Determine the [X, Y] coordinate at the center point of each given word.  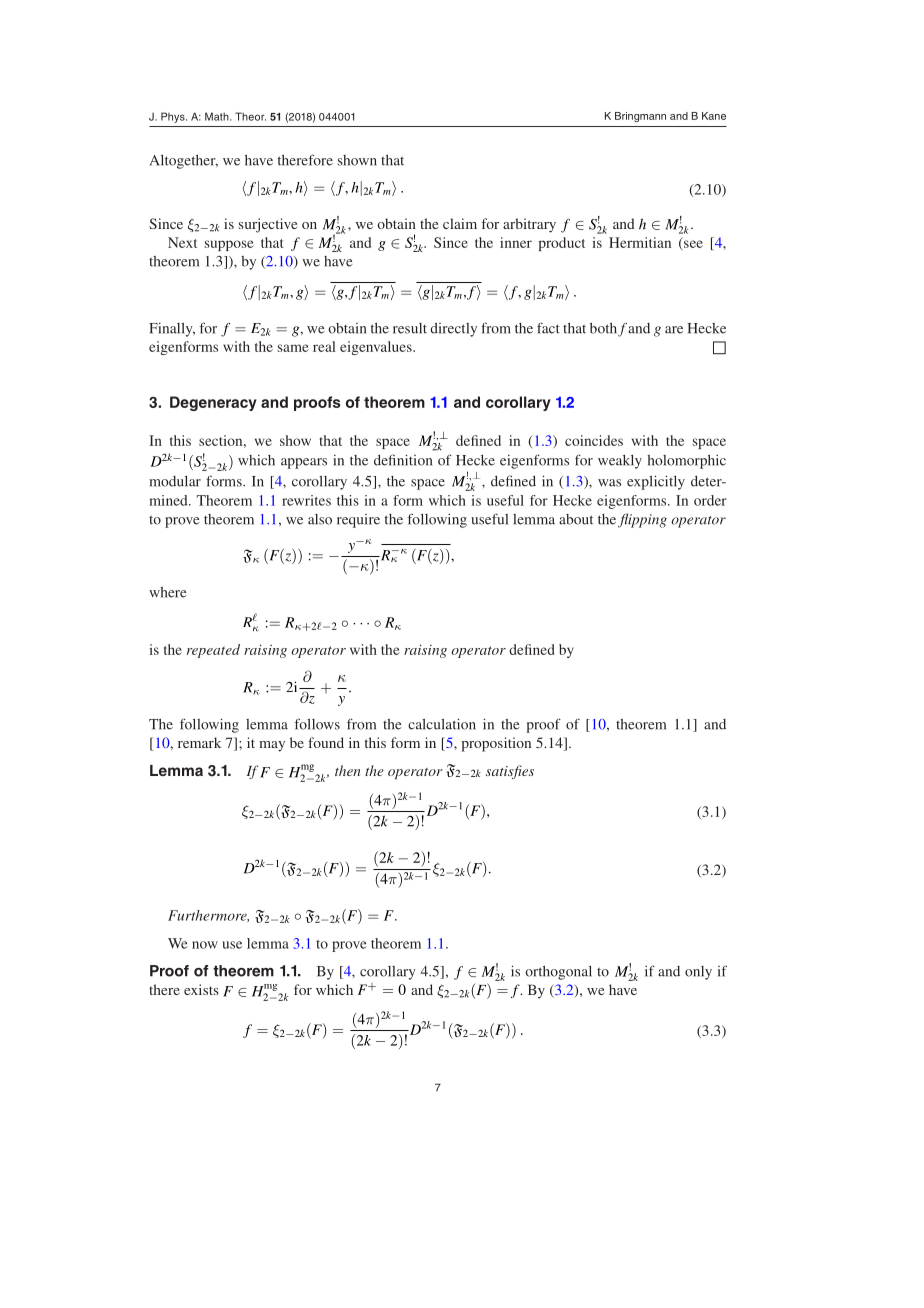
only [698, 973]
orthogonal [558, 972]
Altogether [184, 161]
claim [460, 223]
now [205, 945]
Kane [714, 116]
